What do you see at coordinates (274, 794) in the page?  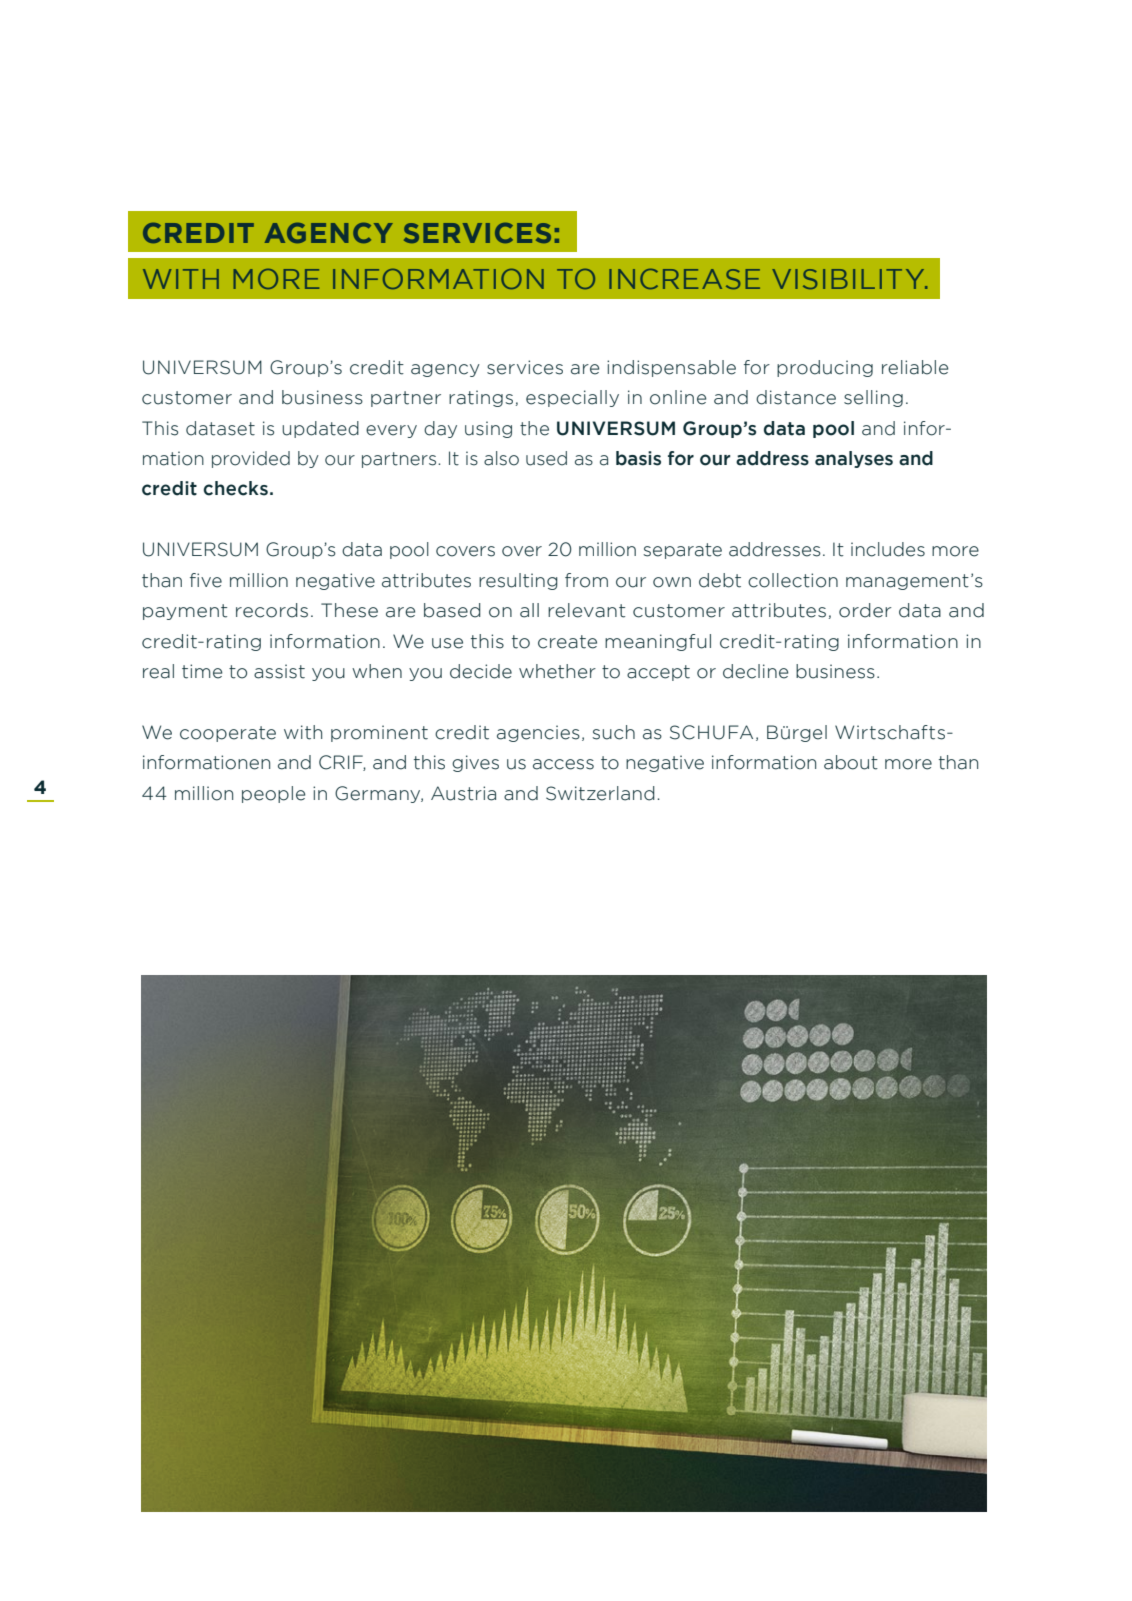 I see `people` at bounding box center [274, 794].
